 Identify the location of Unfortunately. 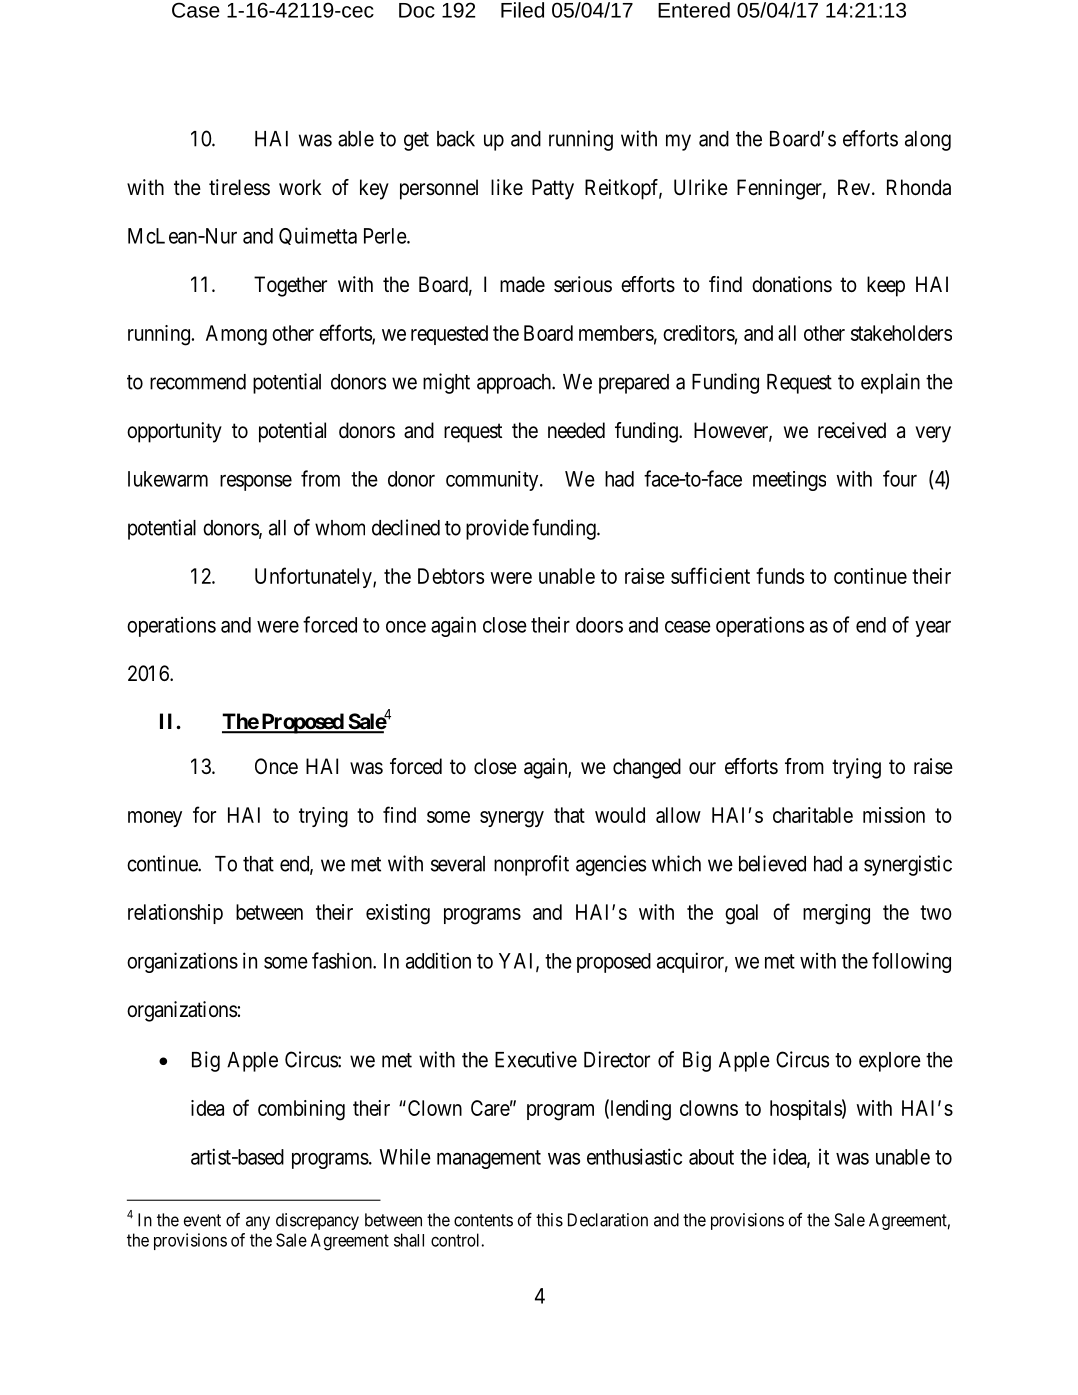
(314, 577).
